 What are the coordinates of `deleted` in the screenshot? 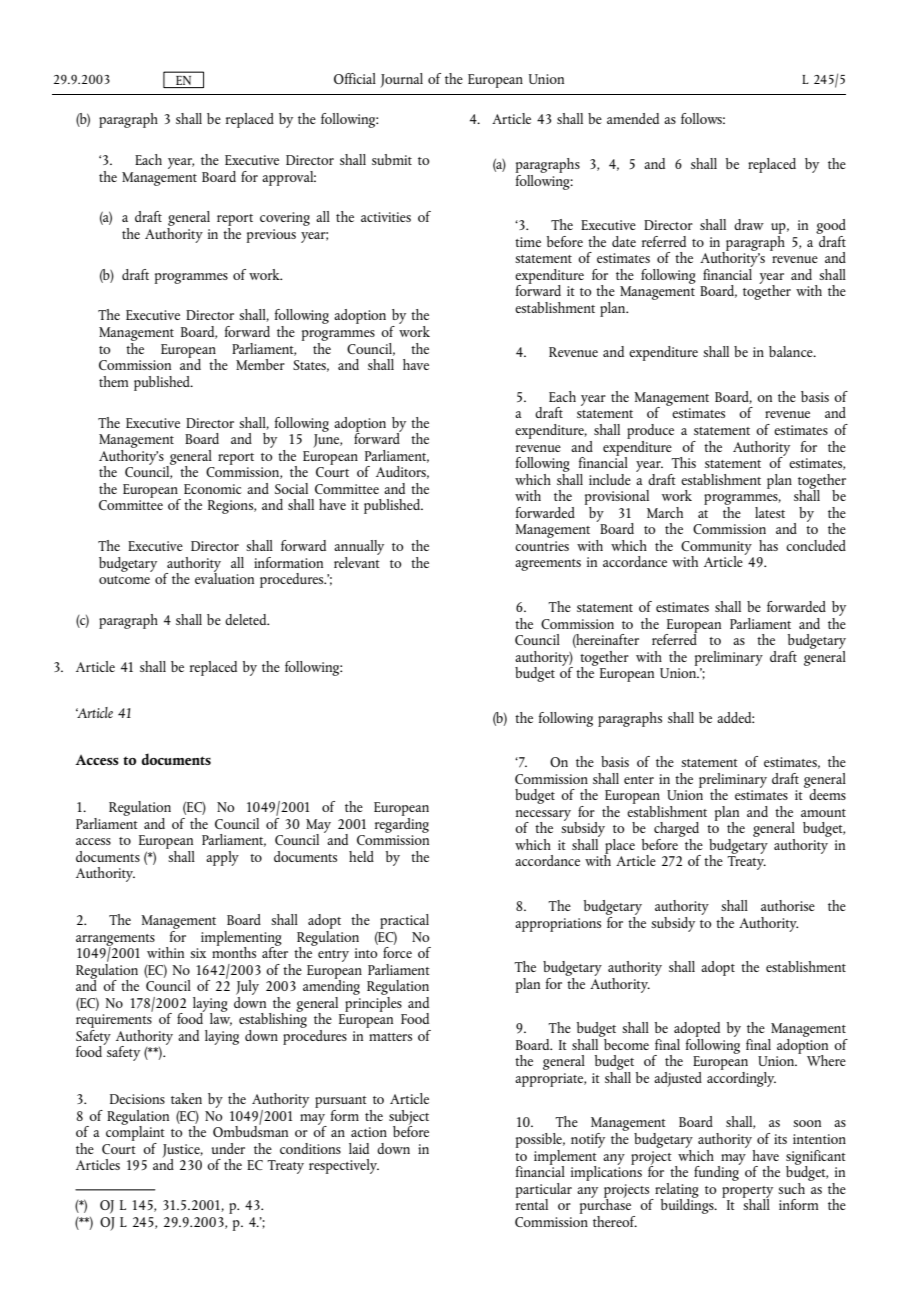 It's located at (247, 619).
